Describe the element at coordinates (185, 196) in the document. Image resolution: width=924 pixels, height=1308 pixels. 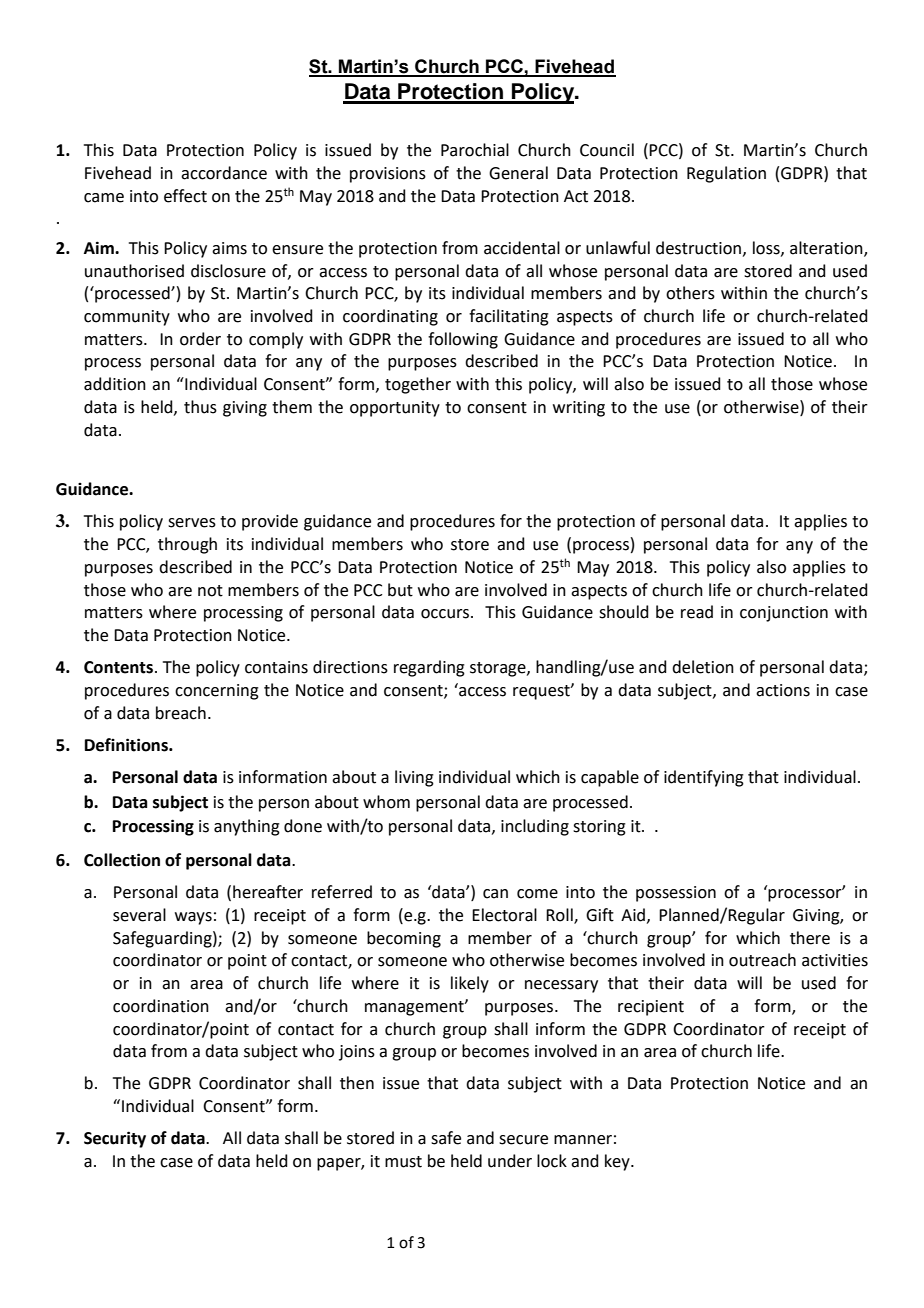
I see `effect` at that location.
